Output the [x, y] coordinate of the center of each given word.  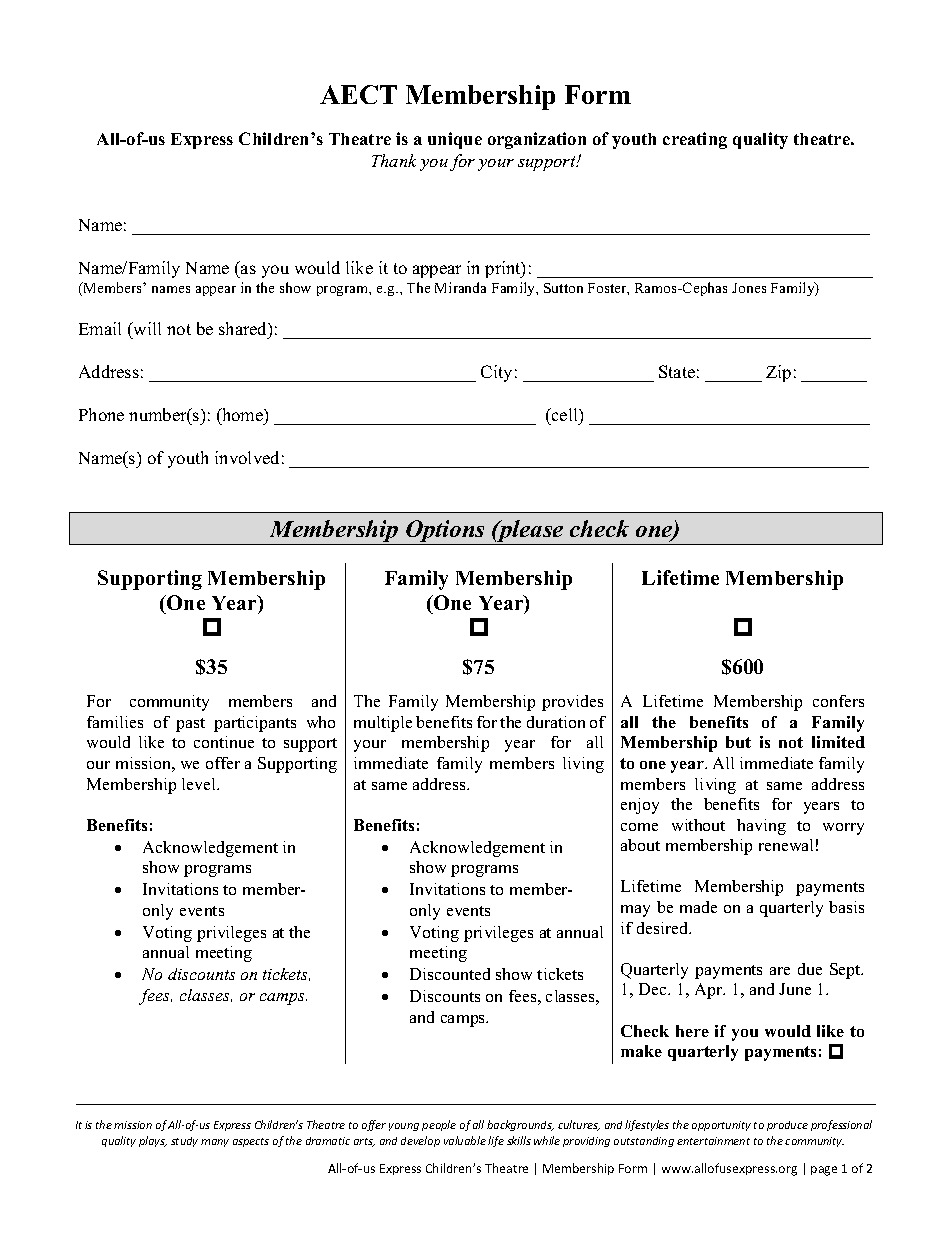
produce [787, 1126]
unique [455, 140]
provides [572, 703]
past [190, 725]
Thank [394, 160]
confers [838, 701]
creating [695, 140]
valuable [465, 1140]
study [184, 1142]
